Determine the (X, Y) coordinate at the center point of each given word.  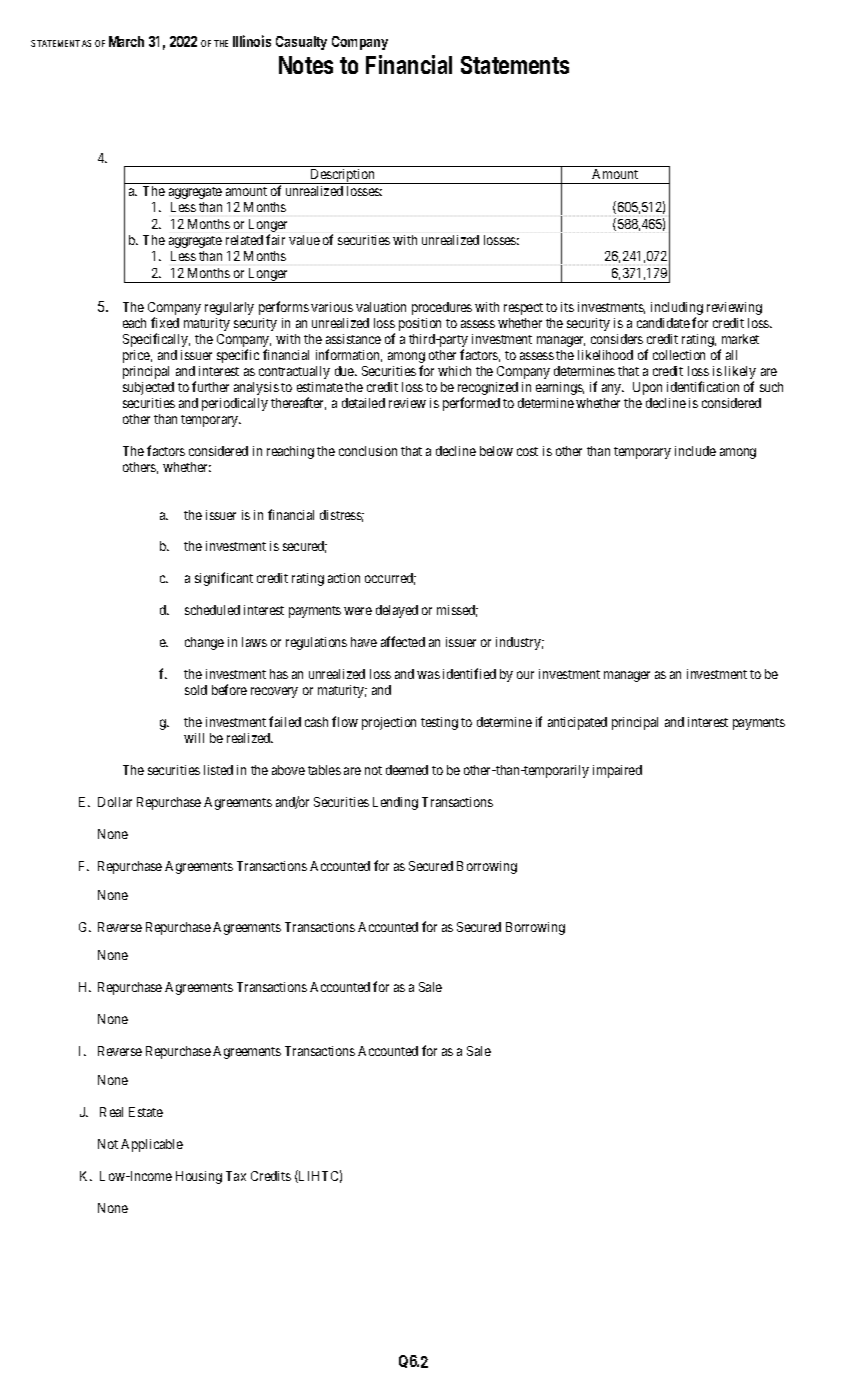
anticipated (577, 723)
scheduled (212, 610)
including (677, 310)
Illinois (252, 41)
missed (457, 611)
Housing (199, 1177)
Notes (306, 65)
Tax (236, 1176)
